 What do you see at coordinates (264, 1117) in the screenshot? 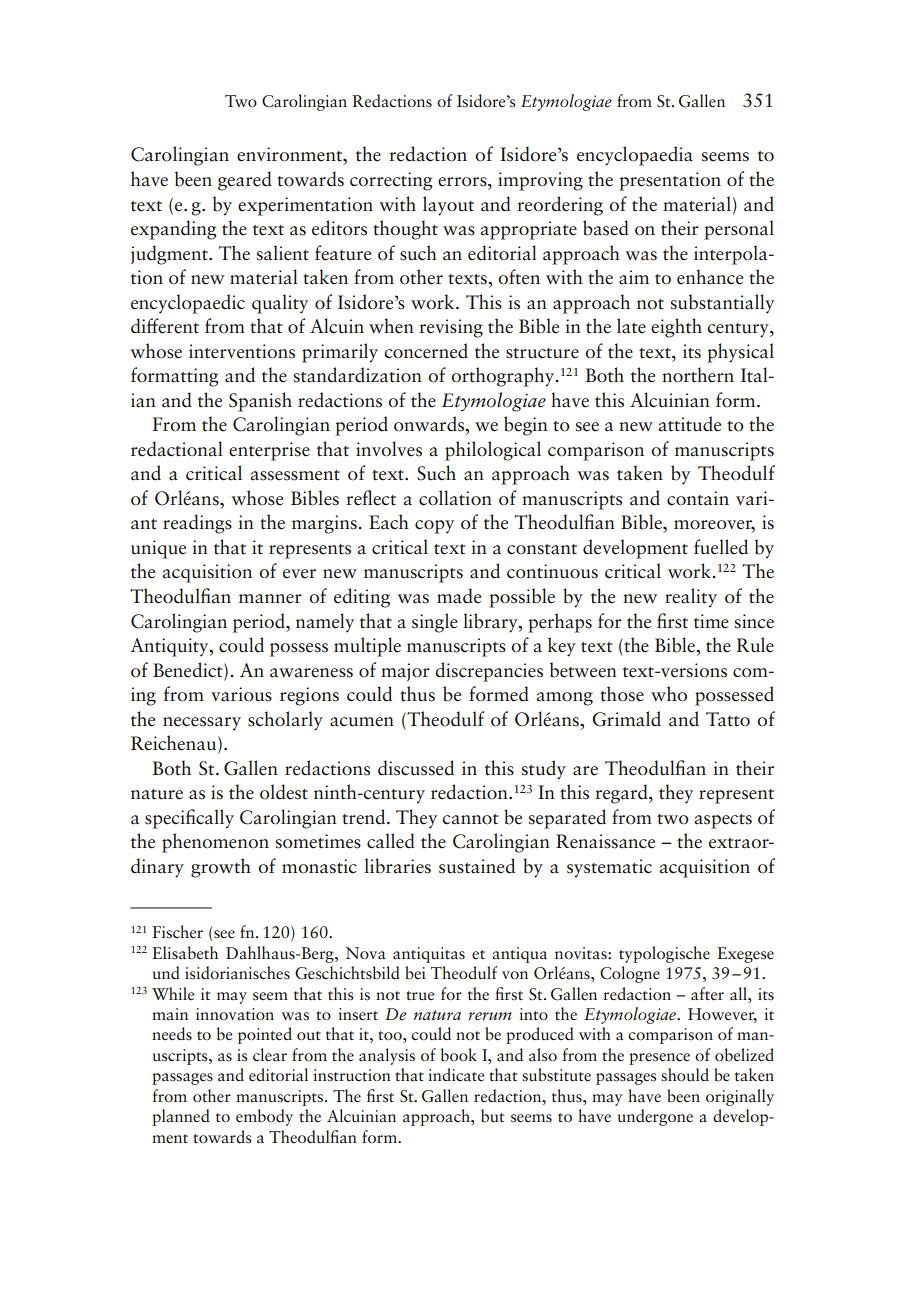
I see `embody` at bounding box center [264, 1117].
